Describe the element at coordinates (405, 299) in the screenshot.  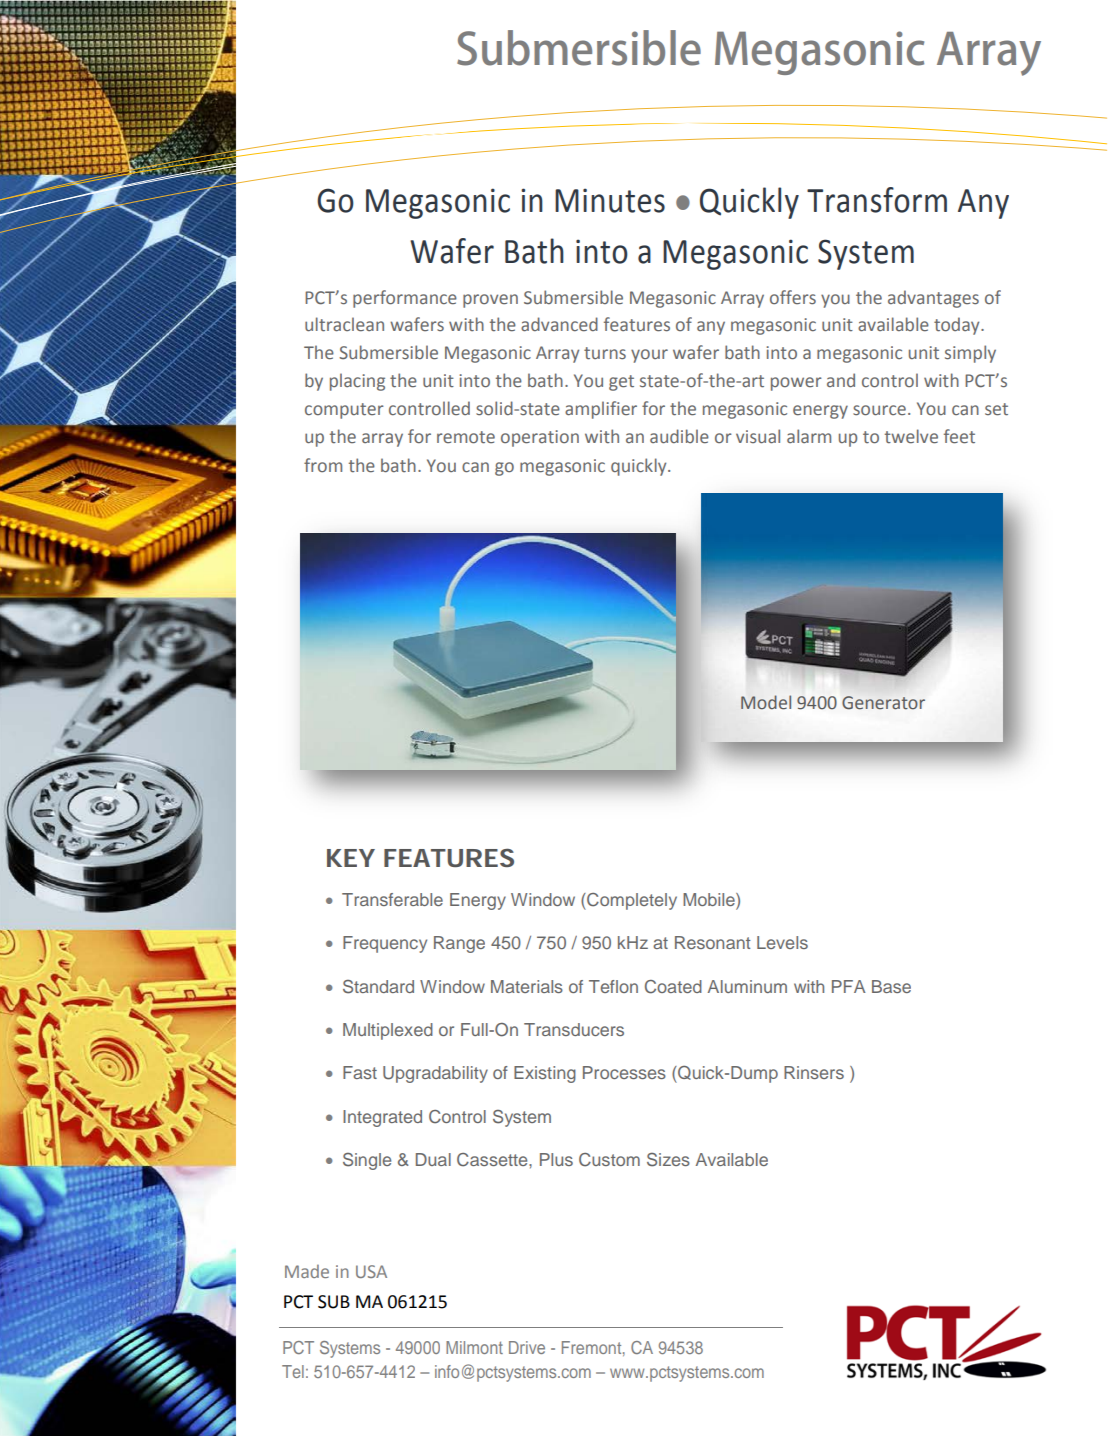
I see `performance` at that location.
